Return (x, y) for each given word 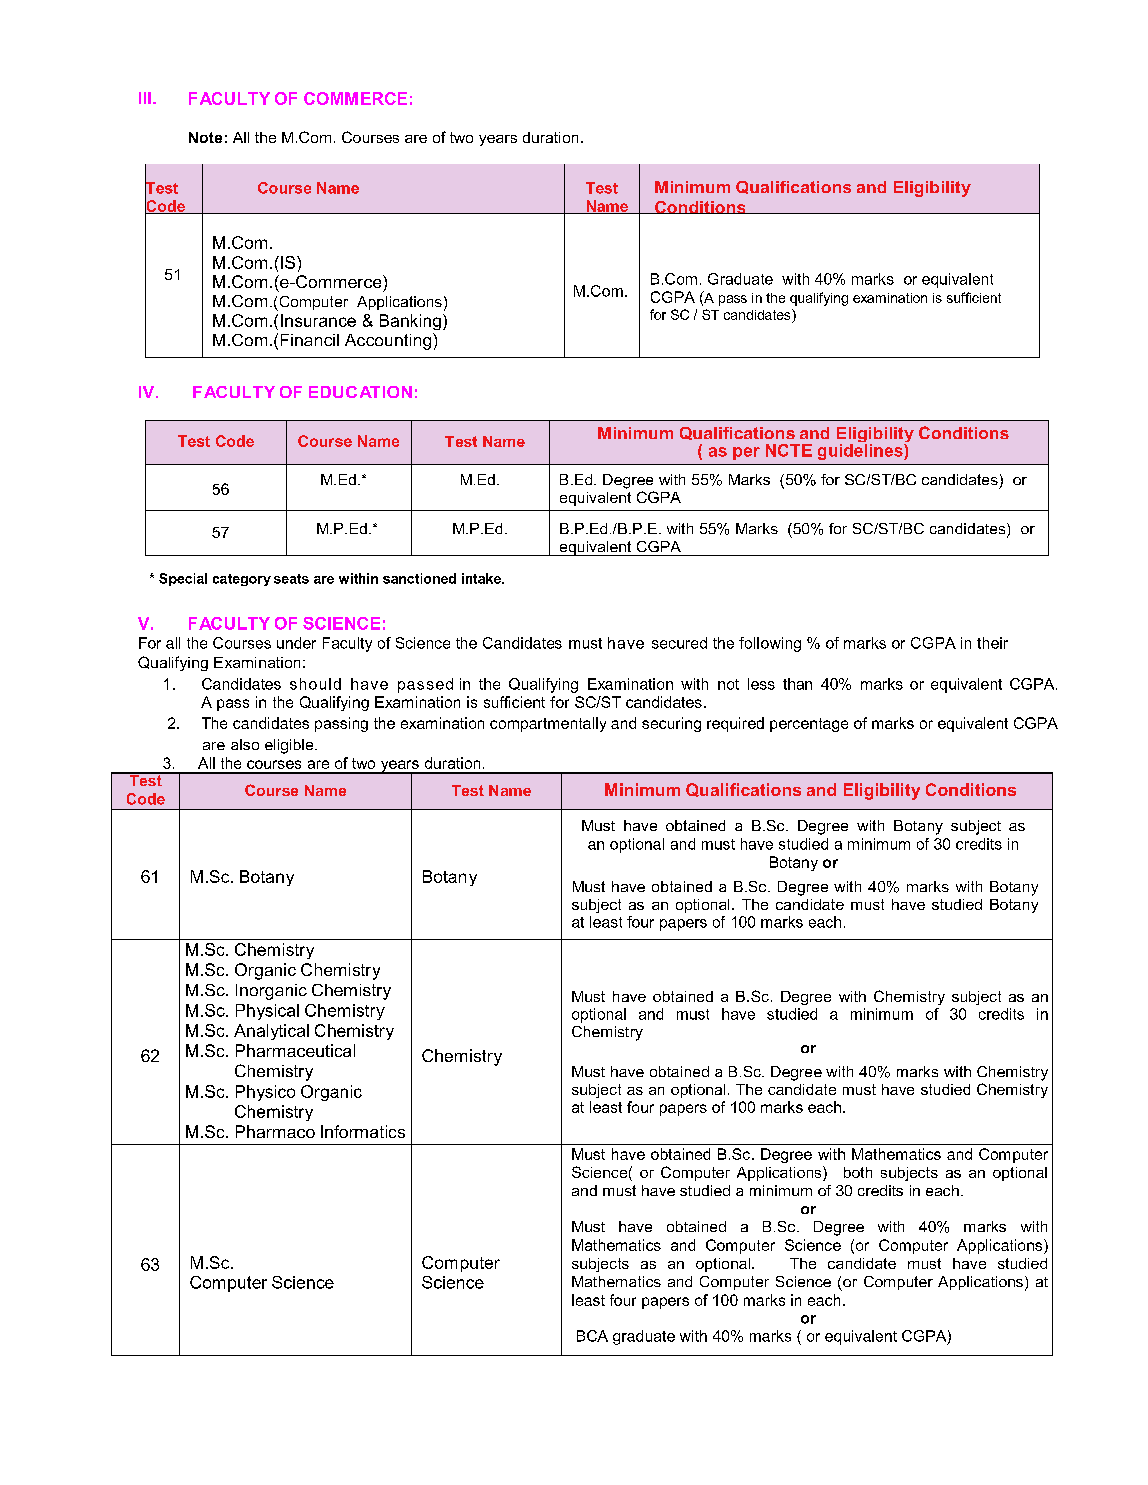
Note (205, 137)
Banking (410, 322)
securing (671, 724)
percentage (809, 725)
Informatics (363, 1131)
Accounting (389, 341)
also (245, 744)
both (858, 1172)
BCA (592, 1336)
